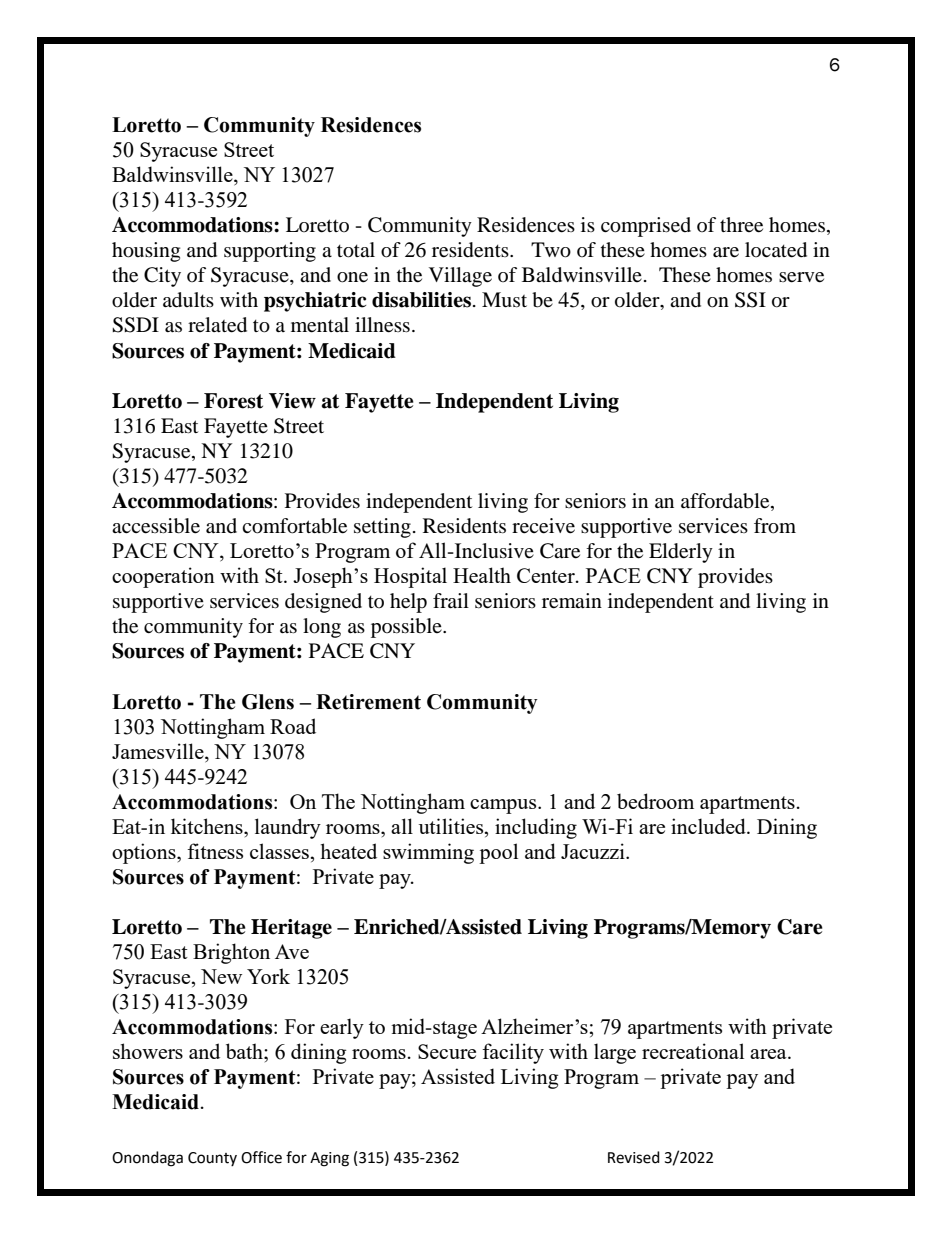 The height and width of the screenshot is (1233, 952). Describe the element at coordinates (231, 953) in the screenshot. I see `Brighton` at that location.
